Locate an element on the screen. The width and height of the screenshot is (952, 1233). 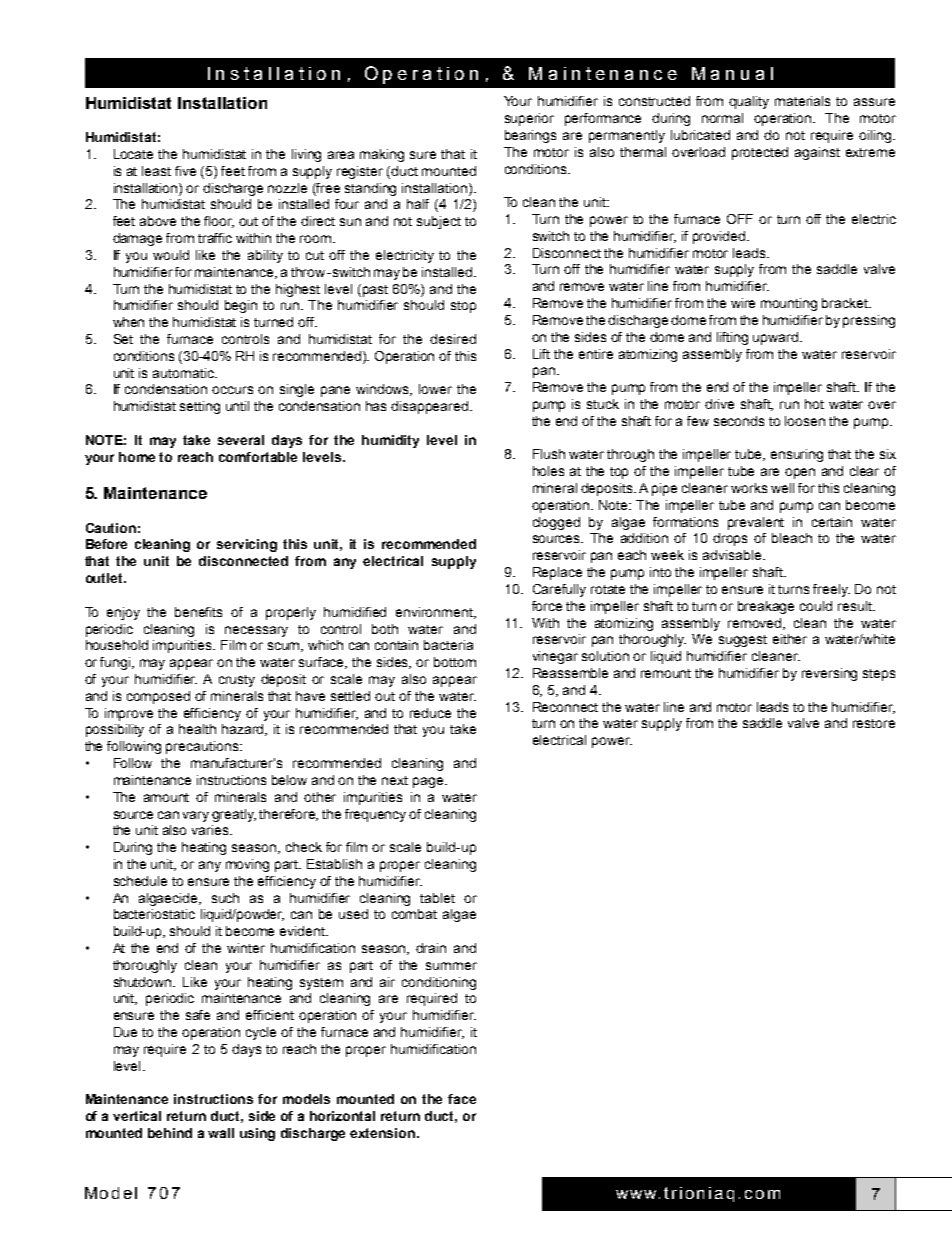
combat is located at coordinates (414, 914).
